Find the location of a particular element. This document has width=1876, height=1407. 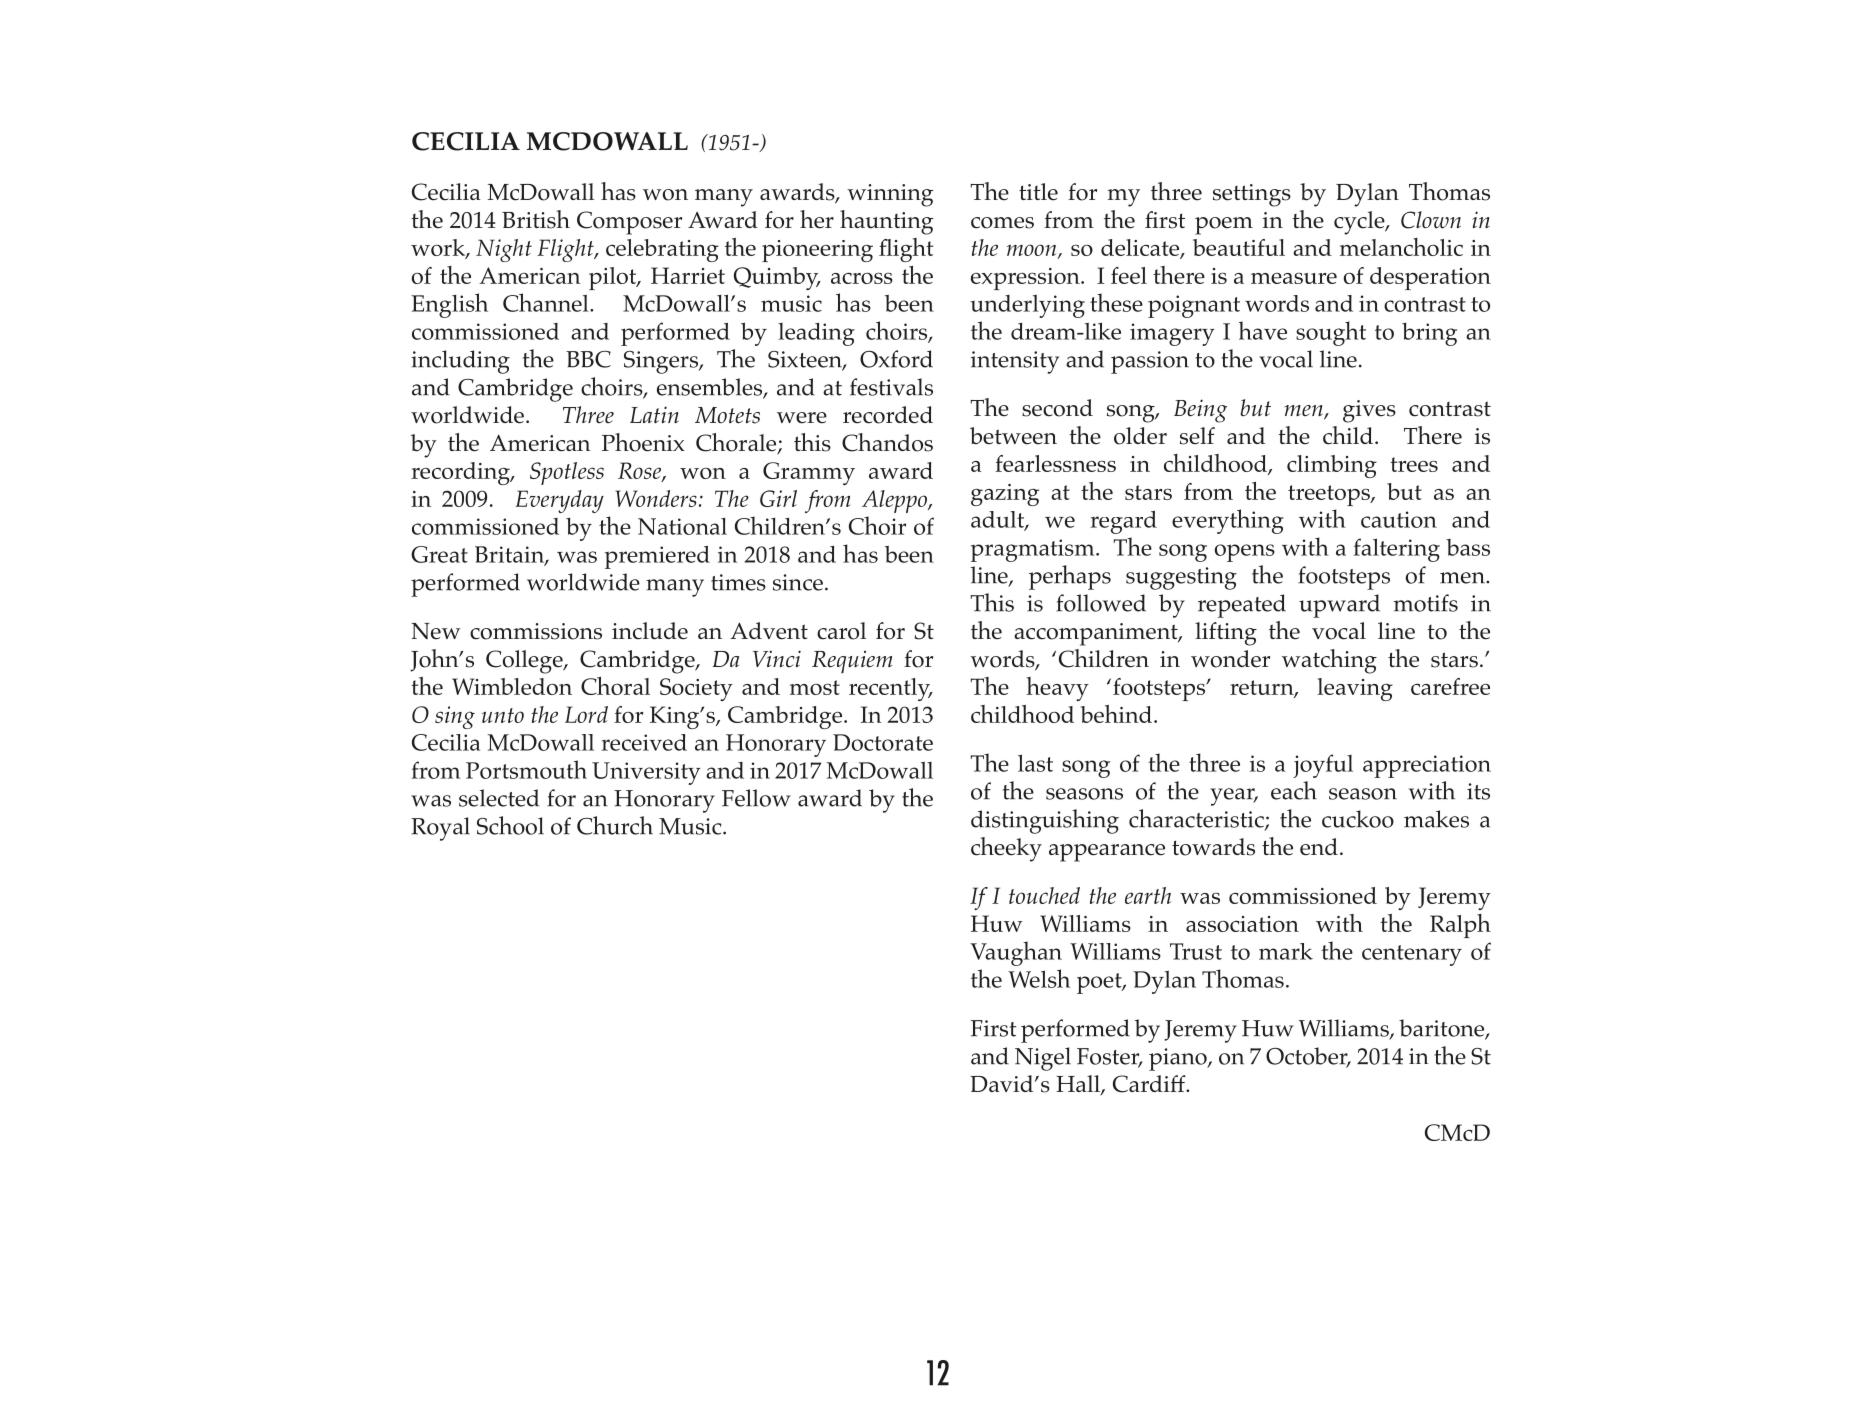

cycle is located at coordinates (1360, 223).
